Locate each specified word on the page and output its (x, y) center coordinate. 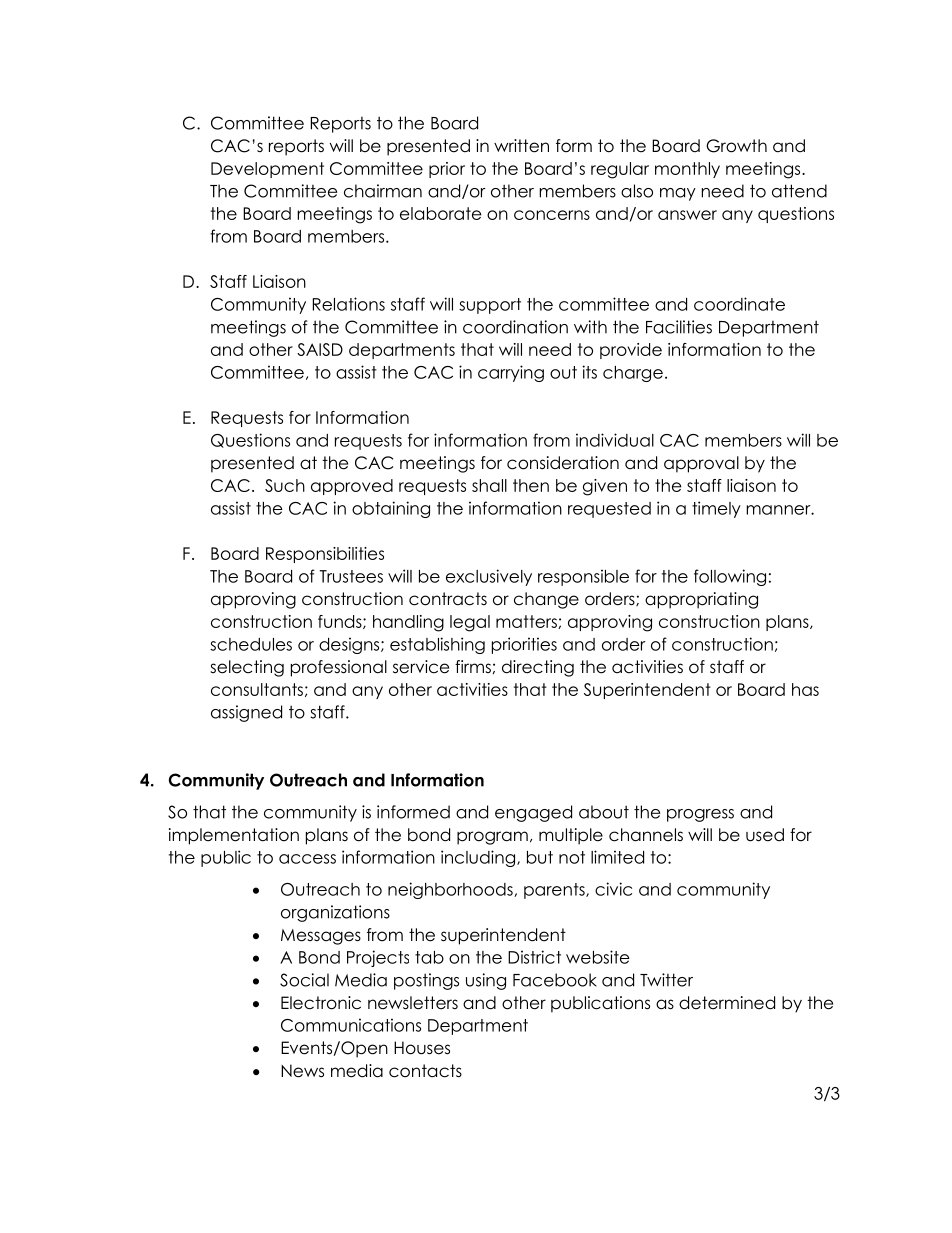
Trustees (351, 576)
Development (267, 170)
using (486, 981)
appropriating (701, 600)
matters (527, 622)
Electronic (321, 1003)
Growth (736, 146)
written (521, 146)
